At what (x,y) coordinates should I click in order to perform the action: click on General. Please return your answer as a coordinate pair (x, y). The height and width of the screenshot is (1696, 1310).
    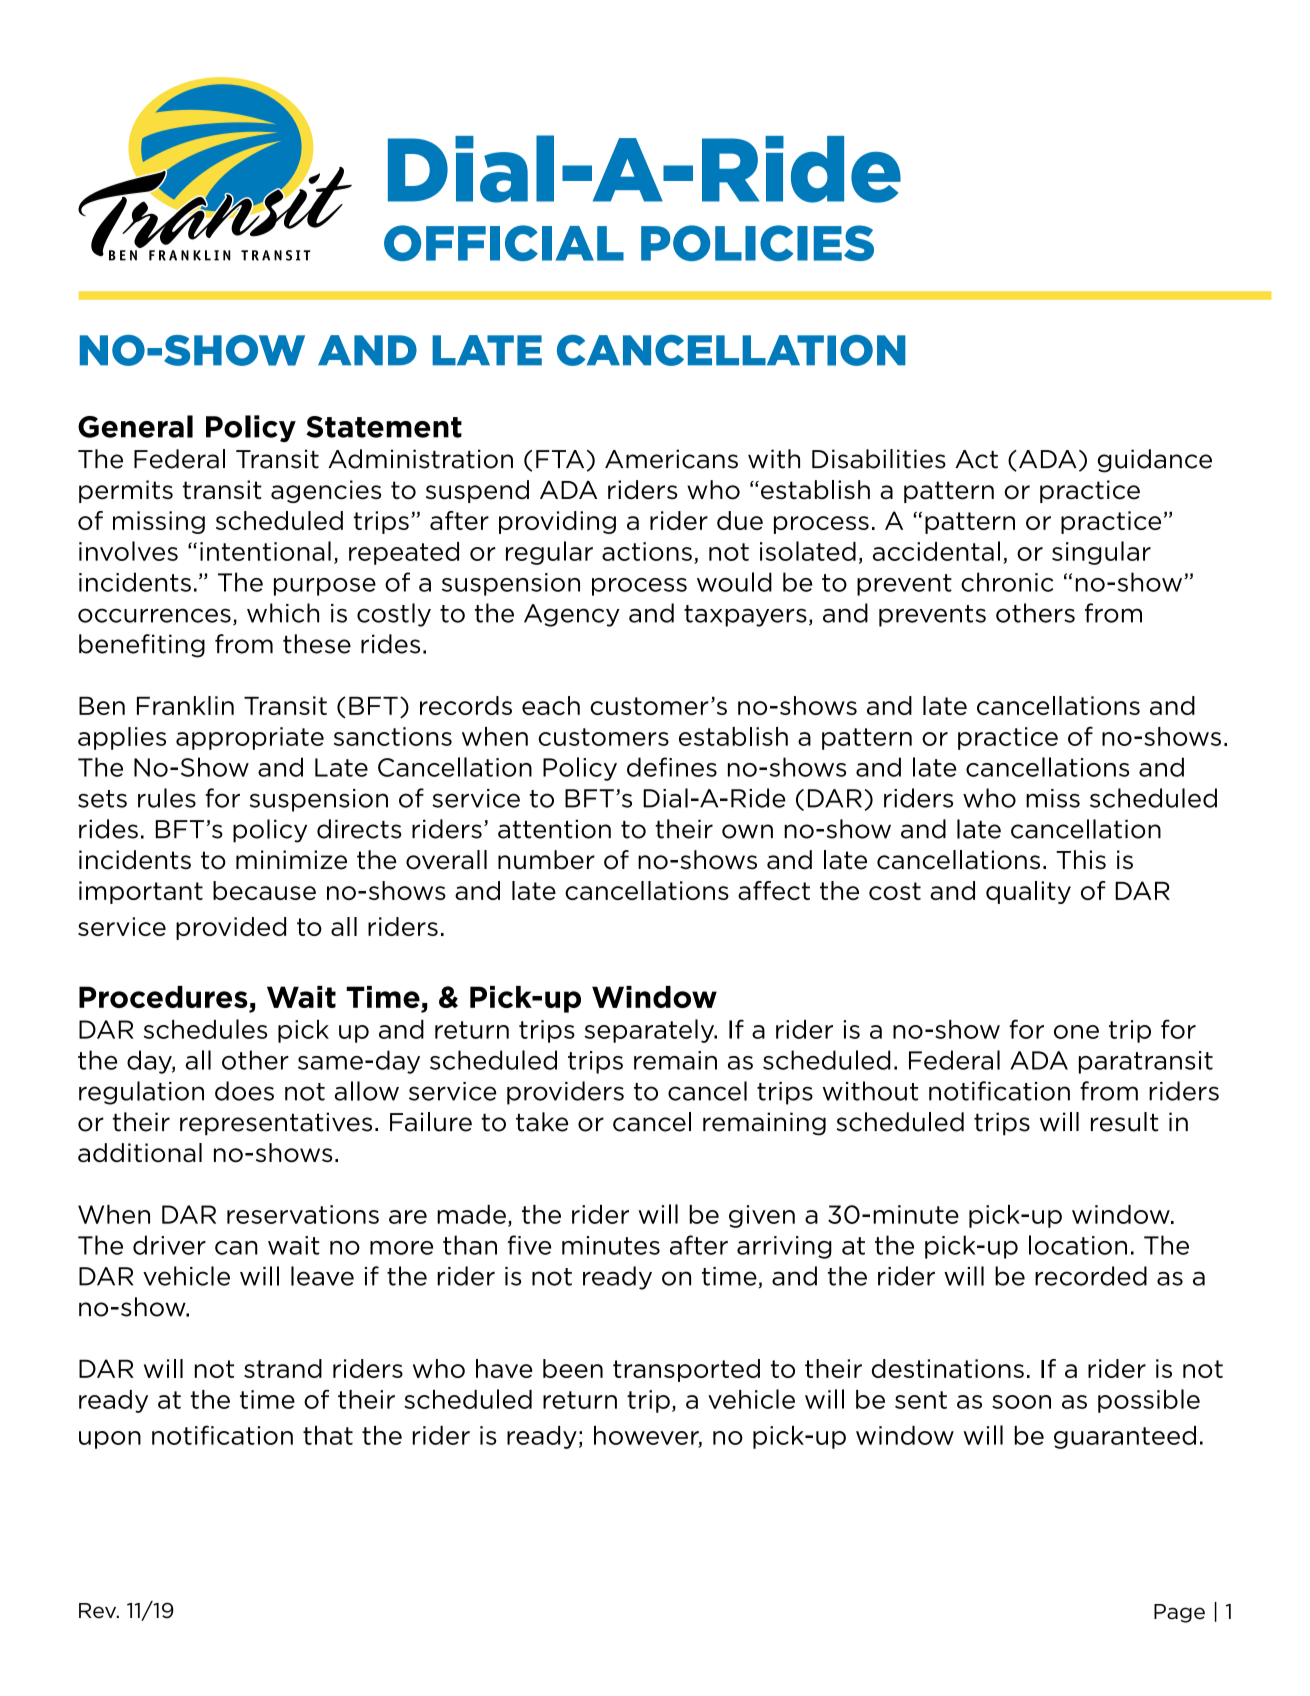
    Looking at the image, I should click on (135, 426).
